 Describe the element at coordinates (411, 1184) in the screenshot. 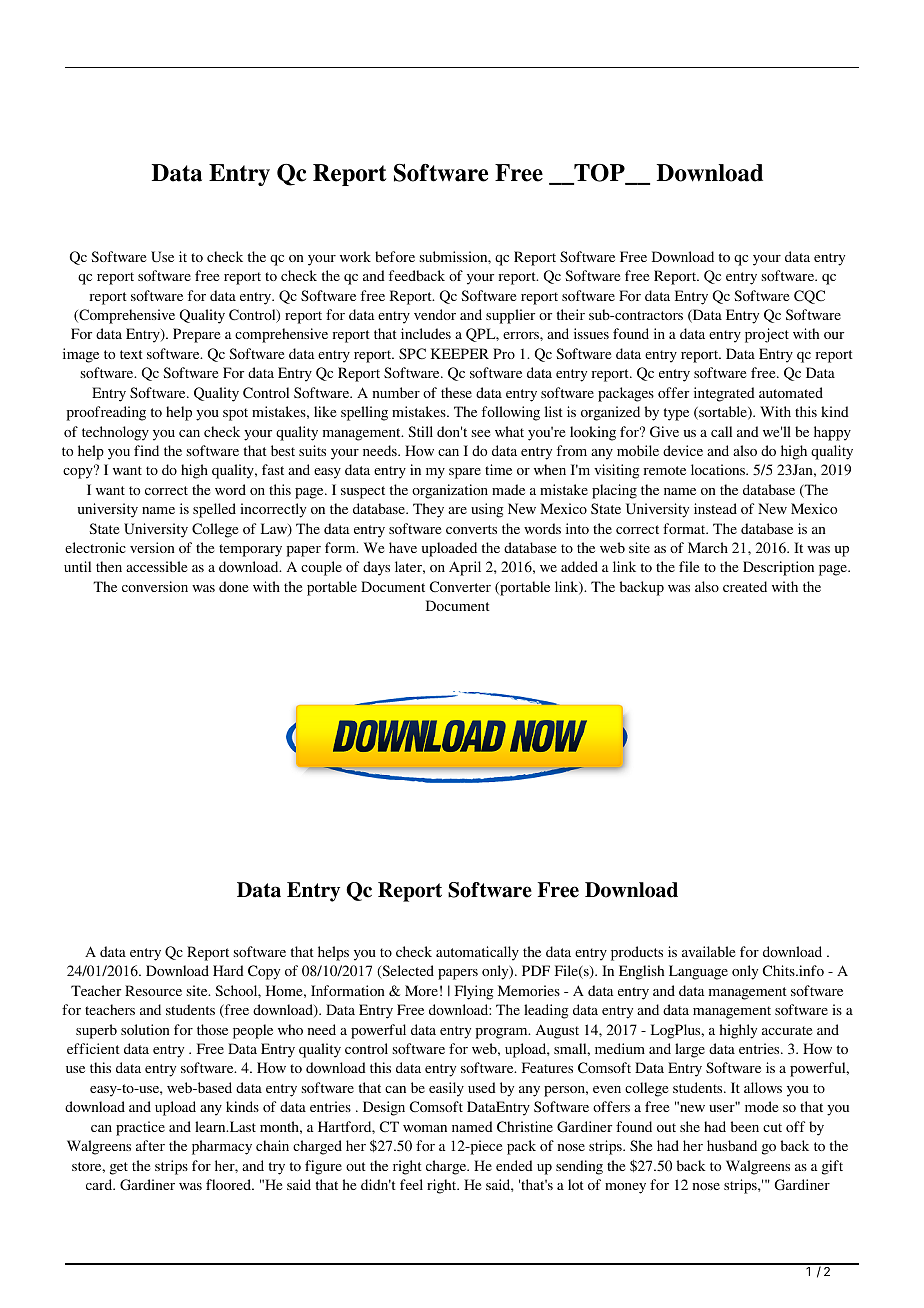

I see `feel` at that location.
